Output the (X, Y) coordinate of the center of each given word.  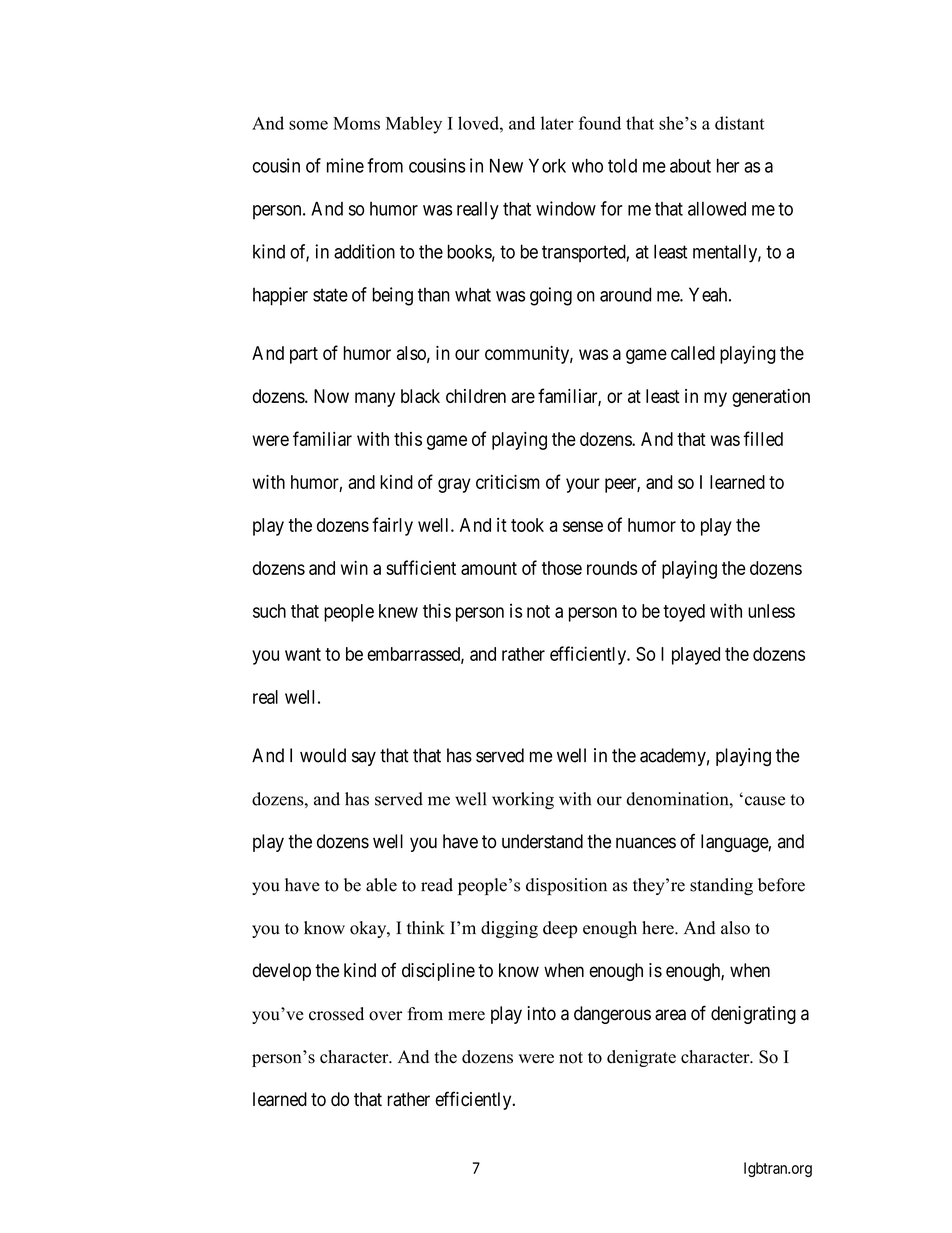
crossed (336, 1014)
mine (345, 165)
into (542, 1013)
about (690, 165)
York (547, 165)
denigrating (753, 1015)
